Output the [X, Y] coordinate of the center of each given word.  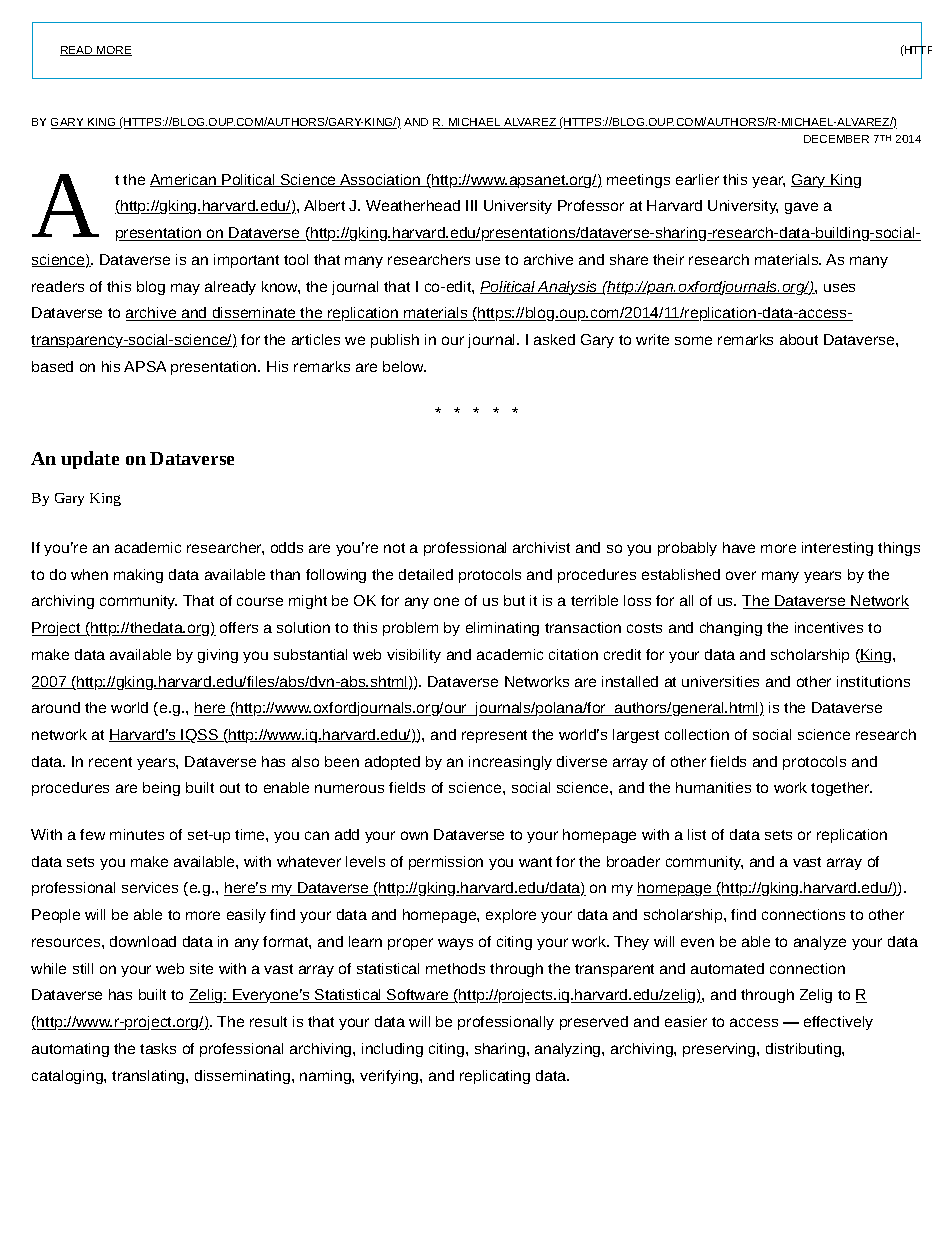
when [89, 574]
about [799, 339]
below [404, 366]
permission [446, 863]
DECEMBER [836, 139]
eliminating [502, 629]
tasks [158, 1048]
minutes [137, 834]
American [184, 180]
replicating [495, 1077]
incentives [829, 627]
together [841, 789]
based [52, 366]
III [471, 205]
